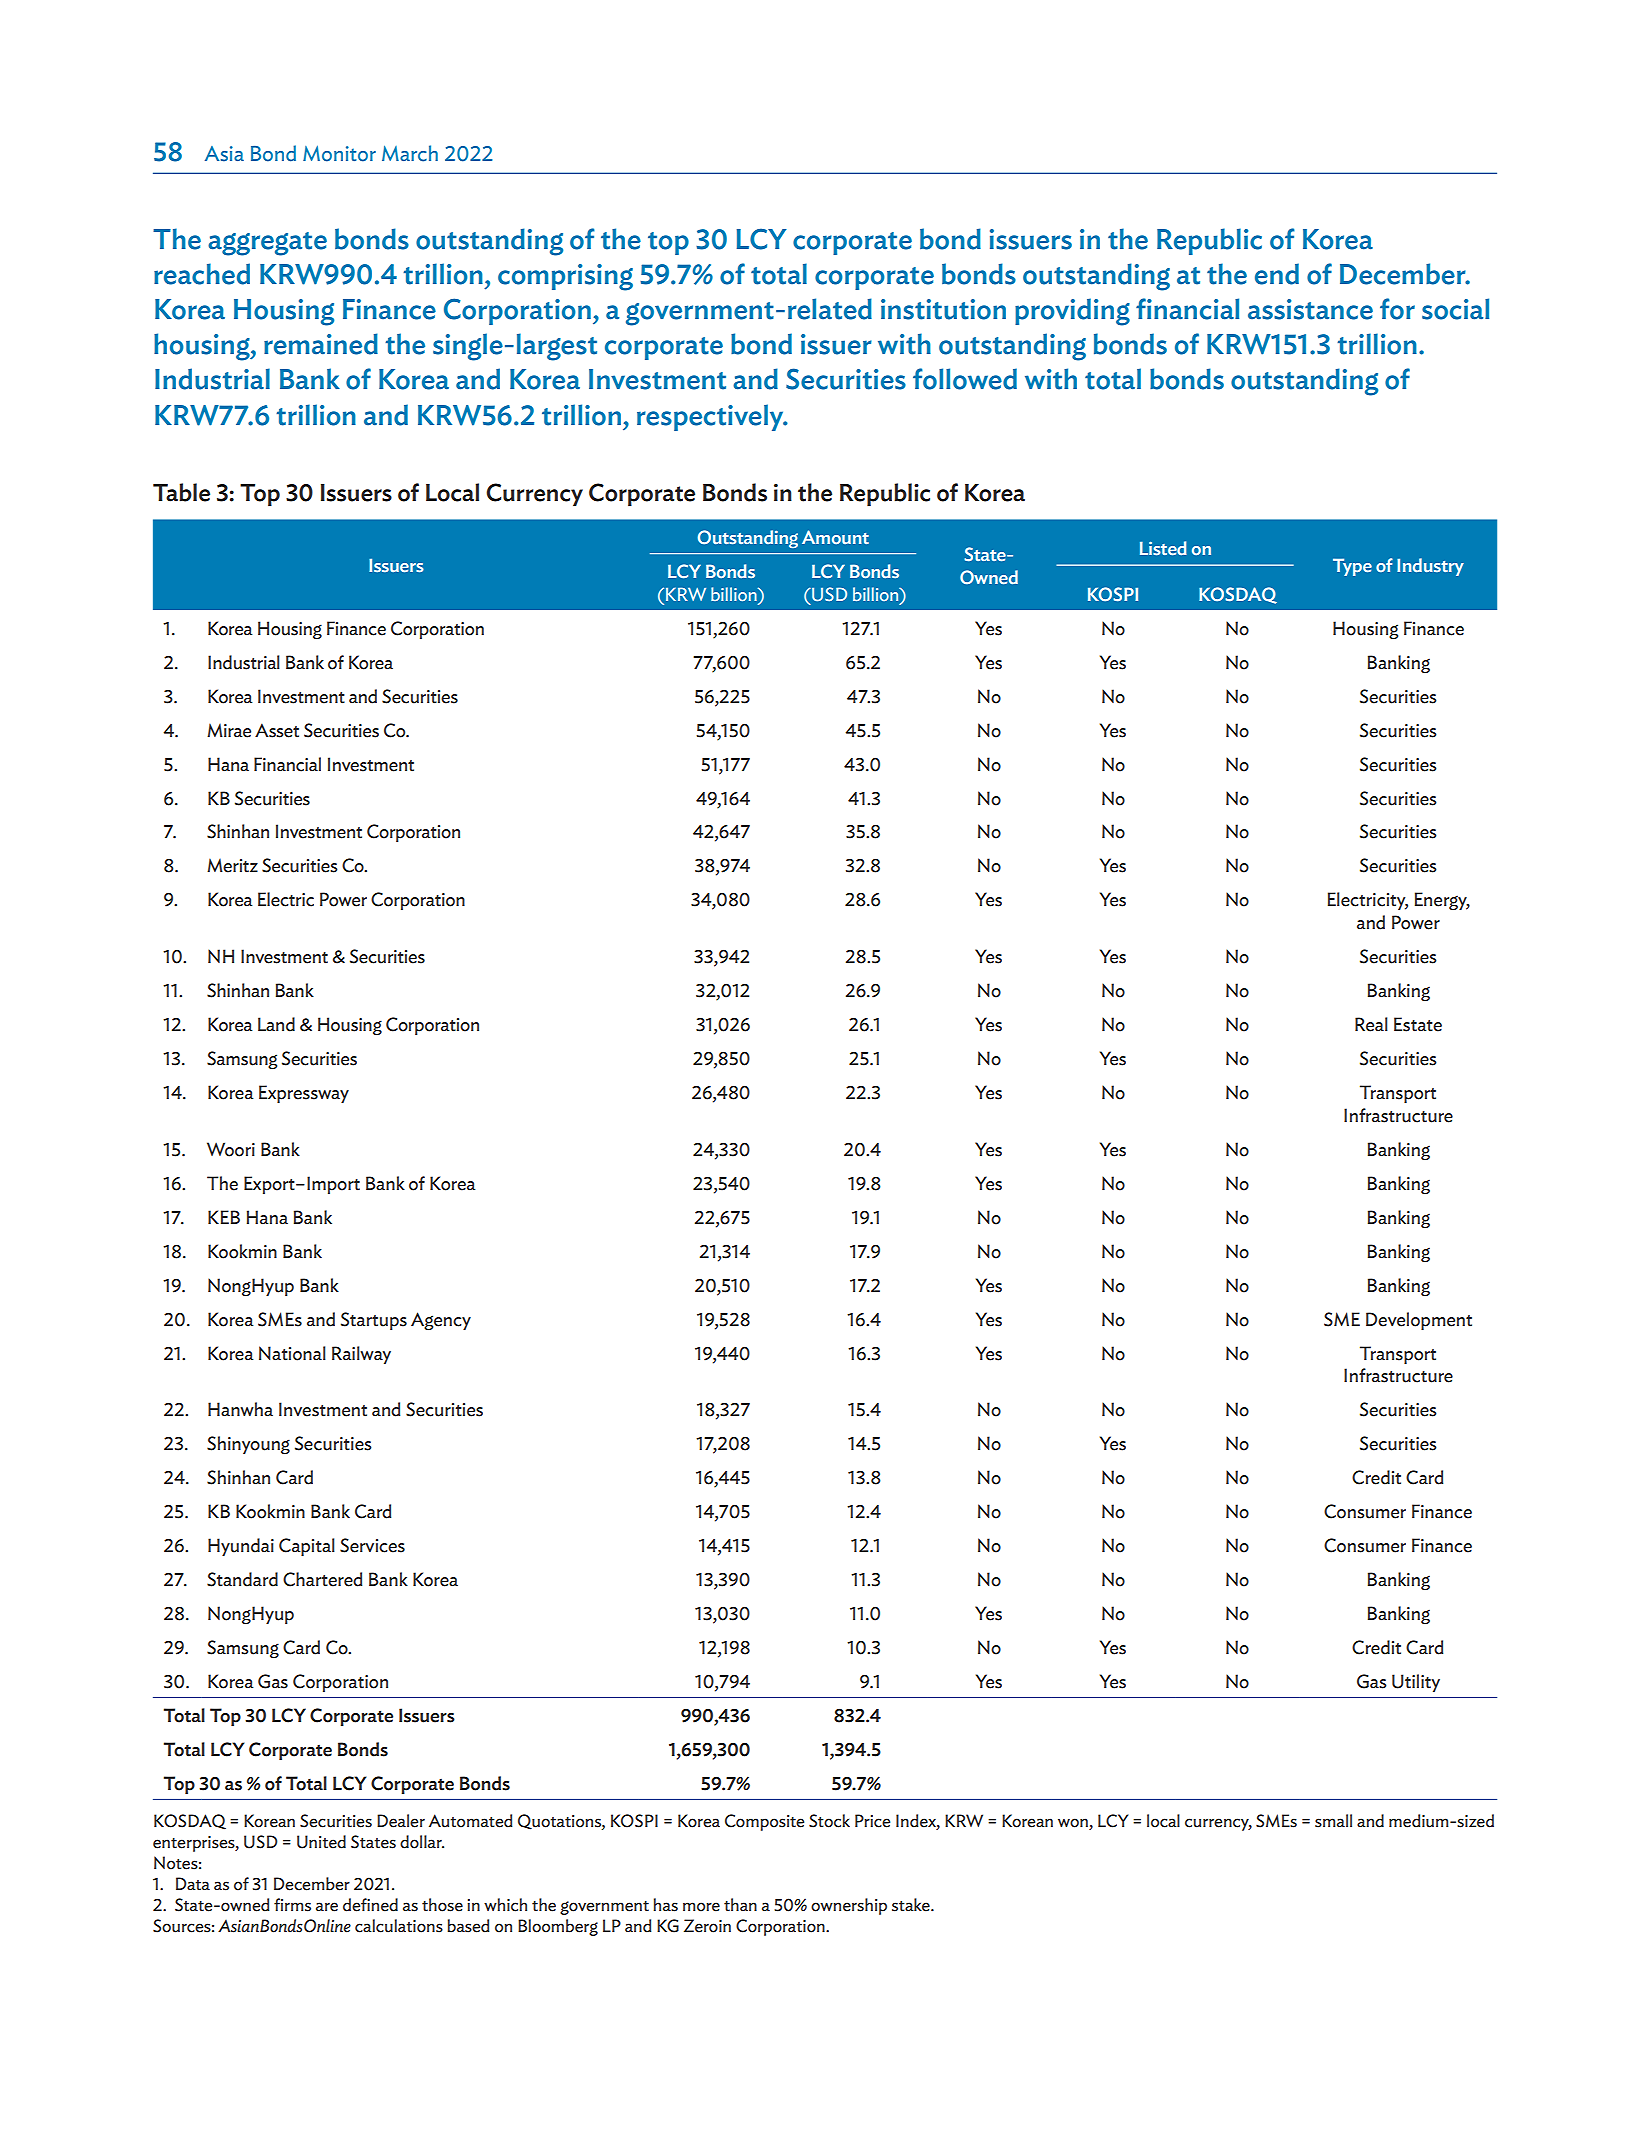 This page has height=2136, width=1650. What do you see at coordinates (943, 309) in the page?
I see `institution` at bounding box center [943, 309].
